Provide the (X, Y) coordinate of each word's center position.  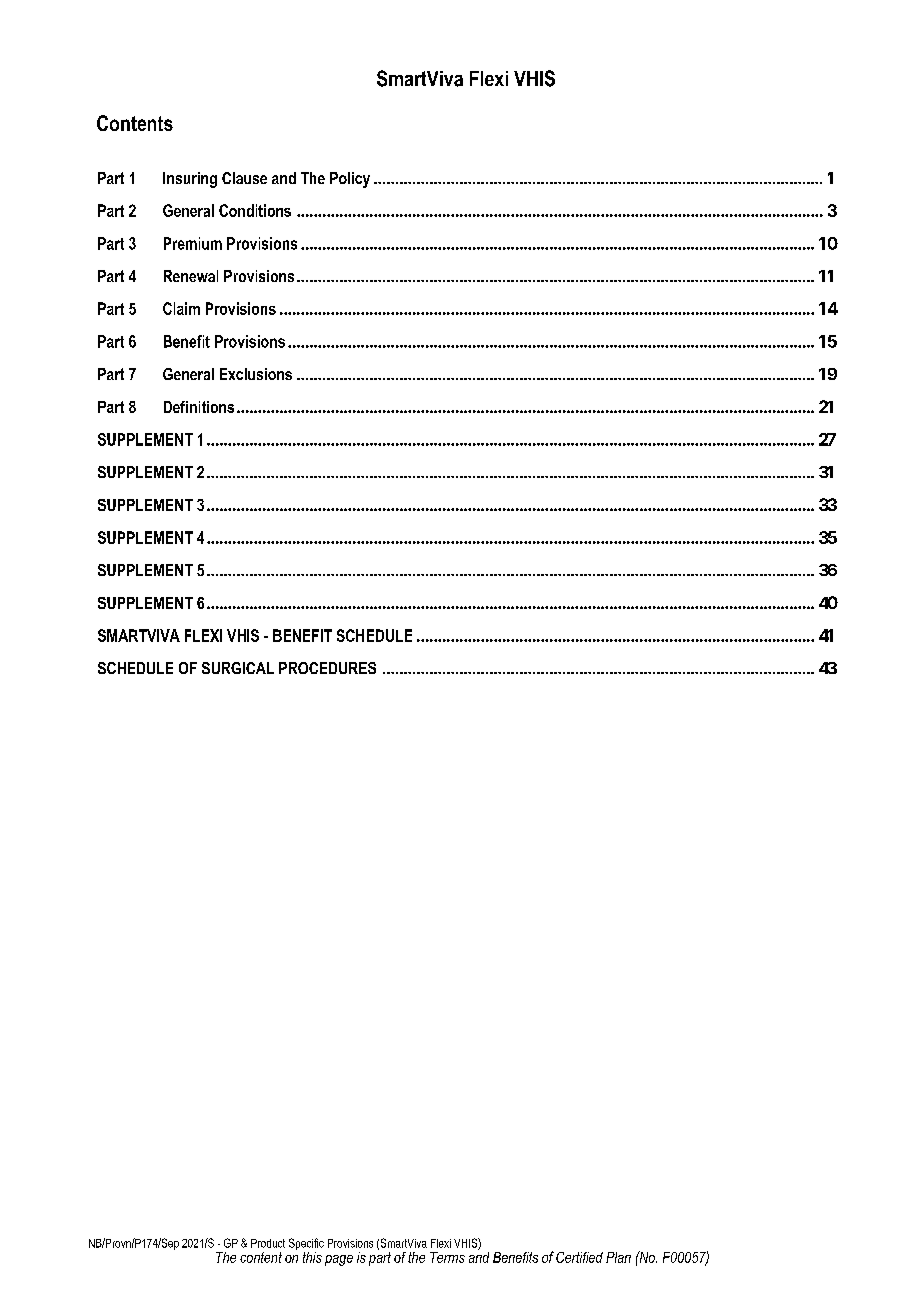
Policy (350, 180)
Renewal (191, 276)
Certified (579, 1257)
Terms (447, 1257)
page (339, 1260)
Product (268, 1243)
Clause (244, 178)
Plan (618, 1257)
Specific (306, 1245)
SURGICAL (238, 668)
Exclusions (256, 374)
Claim (181, 308)
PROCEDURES (327, 668)
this (312, 1257)
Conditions (255, 210)
